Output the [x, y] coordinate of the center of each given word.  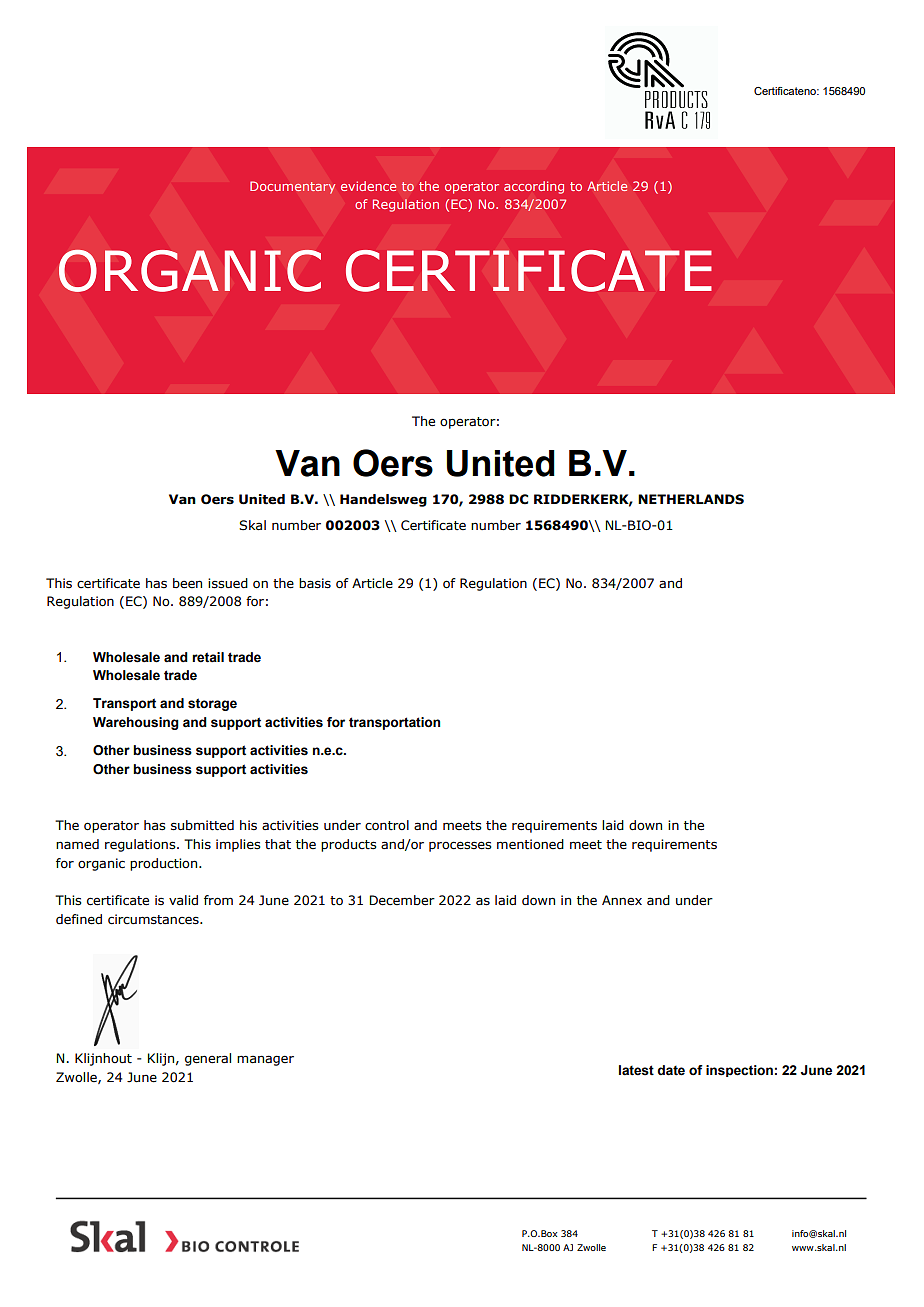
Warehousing [136, 723]
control [387, 825]
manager [265, 1060]
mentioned [530, 844]
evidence [368, 186]
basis [315, 583]
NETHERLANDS [691, 499]
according [534, 187]
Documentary [292, 187]
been [187, 583]
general [208, 1059]
